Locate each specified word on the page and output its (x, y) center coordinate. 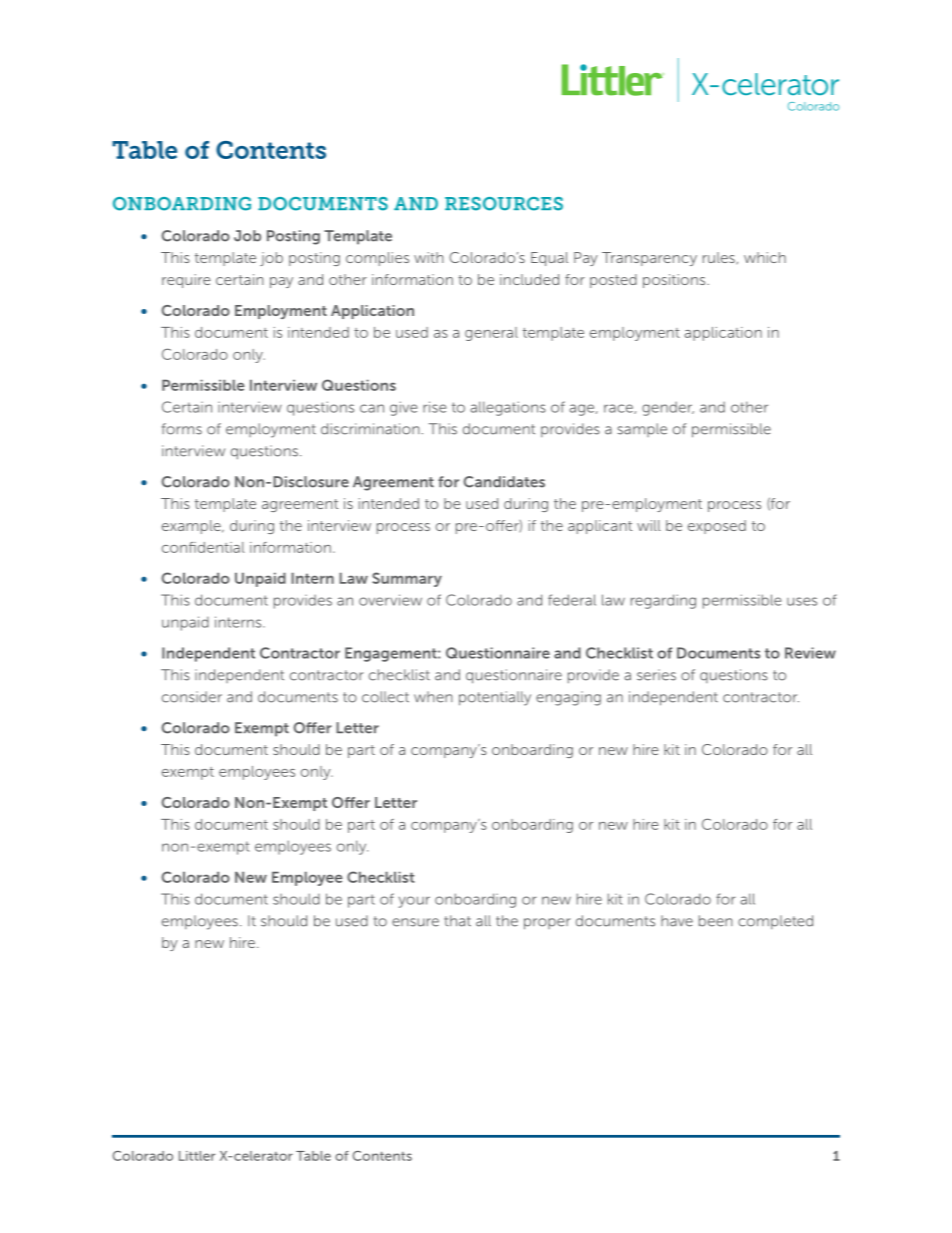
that (457, 921)
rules (720, 258)
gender (668, 409)
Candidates (504, 482)
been (716, 921)
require (186, 281)
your (414, 902)
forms (182, 429)
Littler (197, 1156)
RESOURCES (504, 204)
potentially (495, 698)
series (656, 675)
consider (192, 697)
